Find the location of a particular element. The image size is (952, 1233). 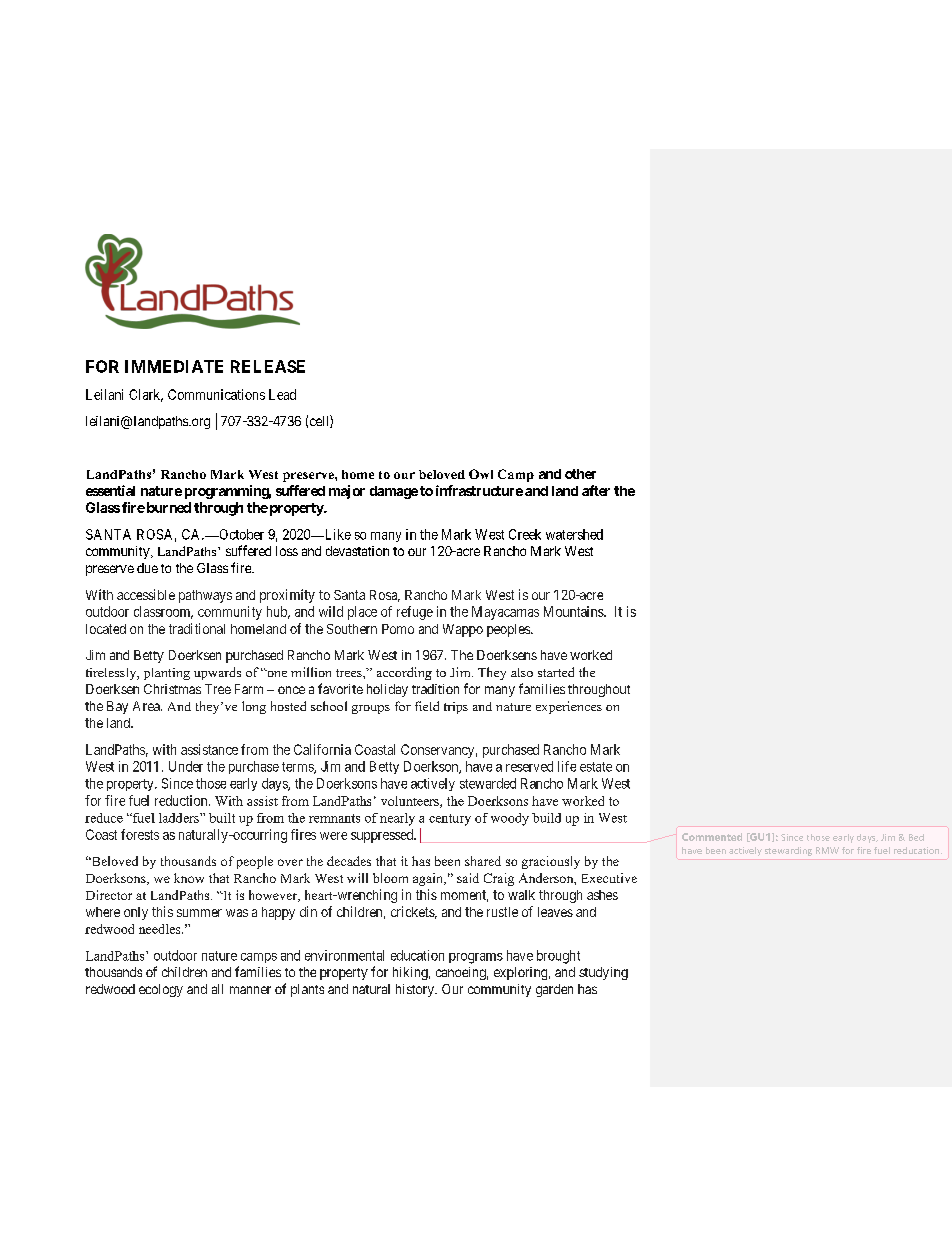

programs is located at coordinates (476, 958).
